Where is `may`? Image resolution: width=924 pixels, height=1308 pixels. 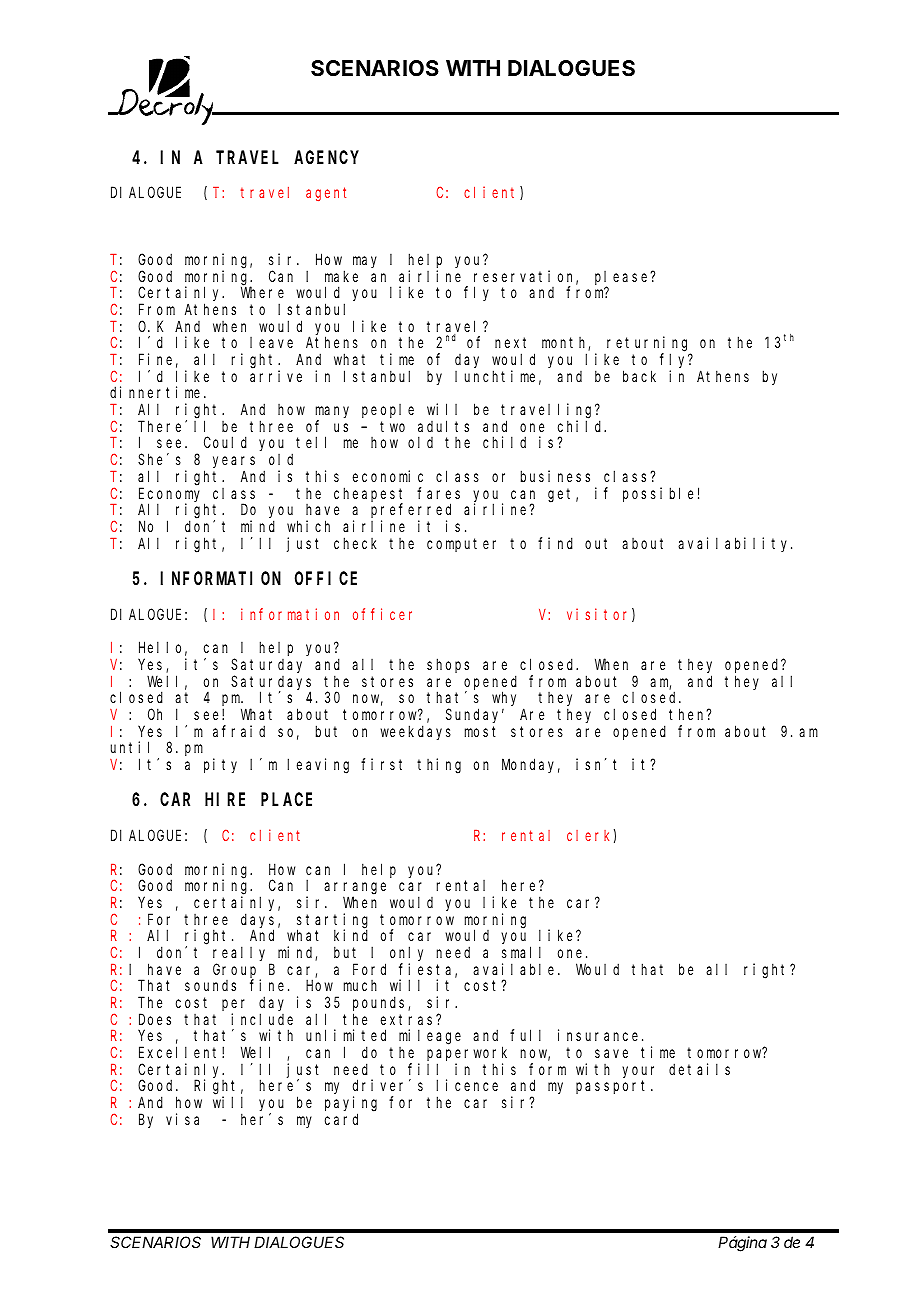
may is located at coordinates (365, 262).
